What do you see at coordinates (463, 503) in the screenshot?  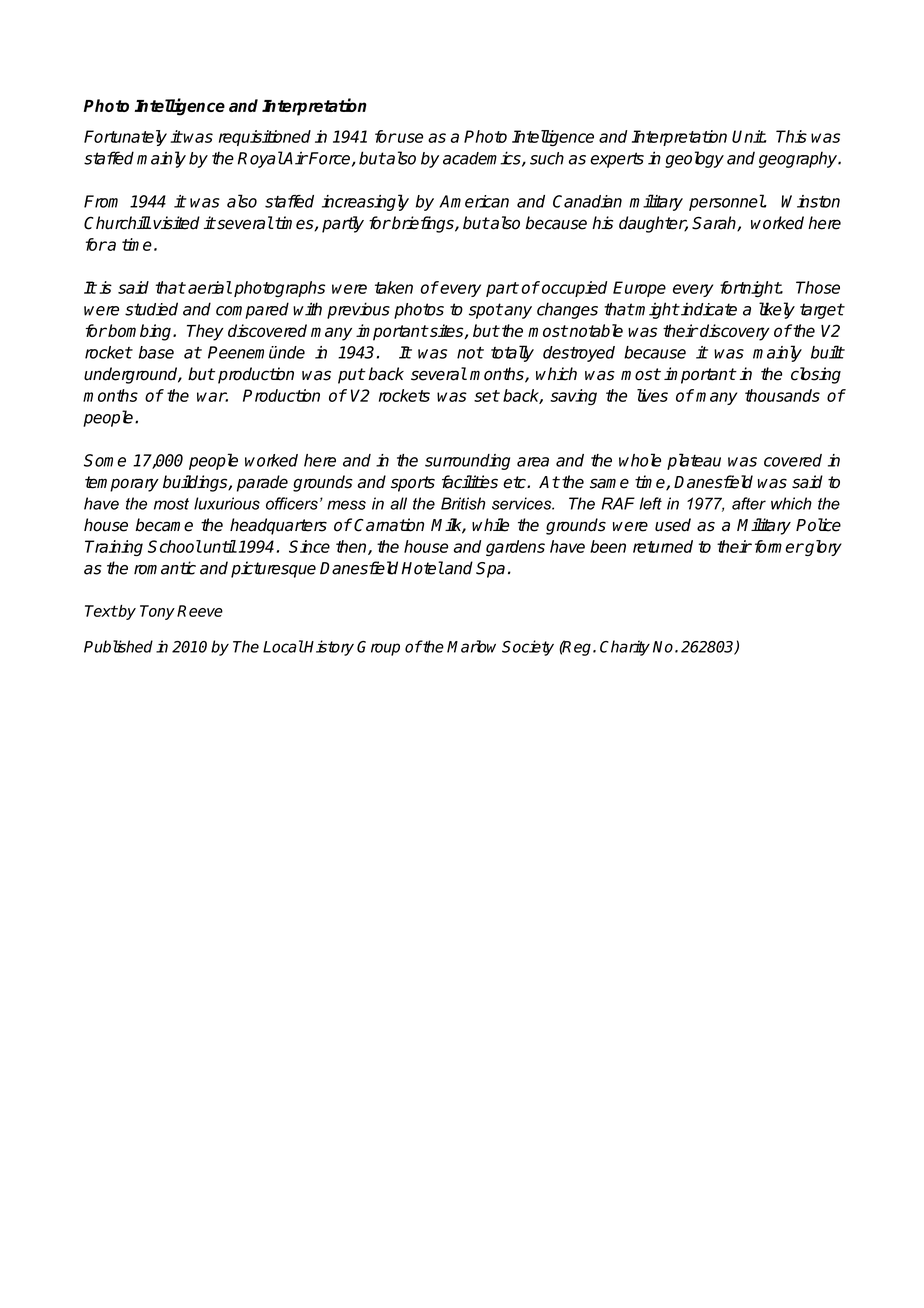 I see `British` at bounding box center [463, 503].
